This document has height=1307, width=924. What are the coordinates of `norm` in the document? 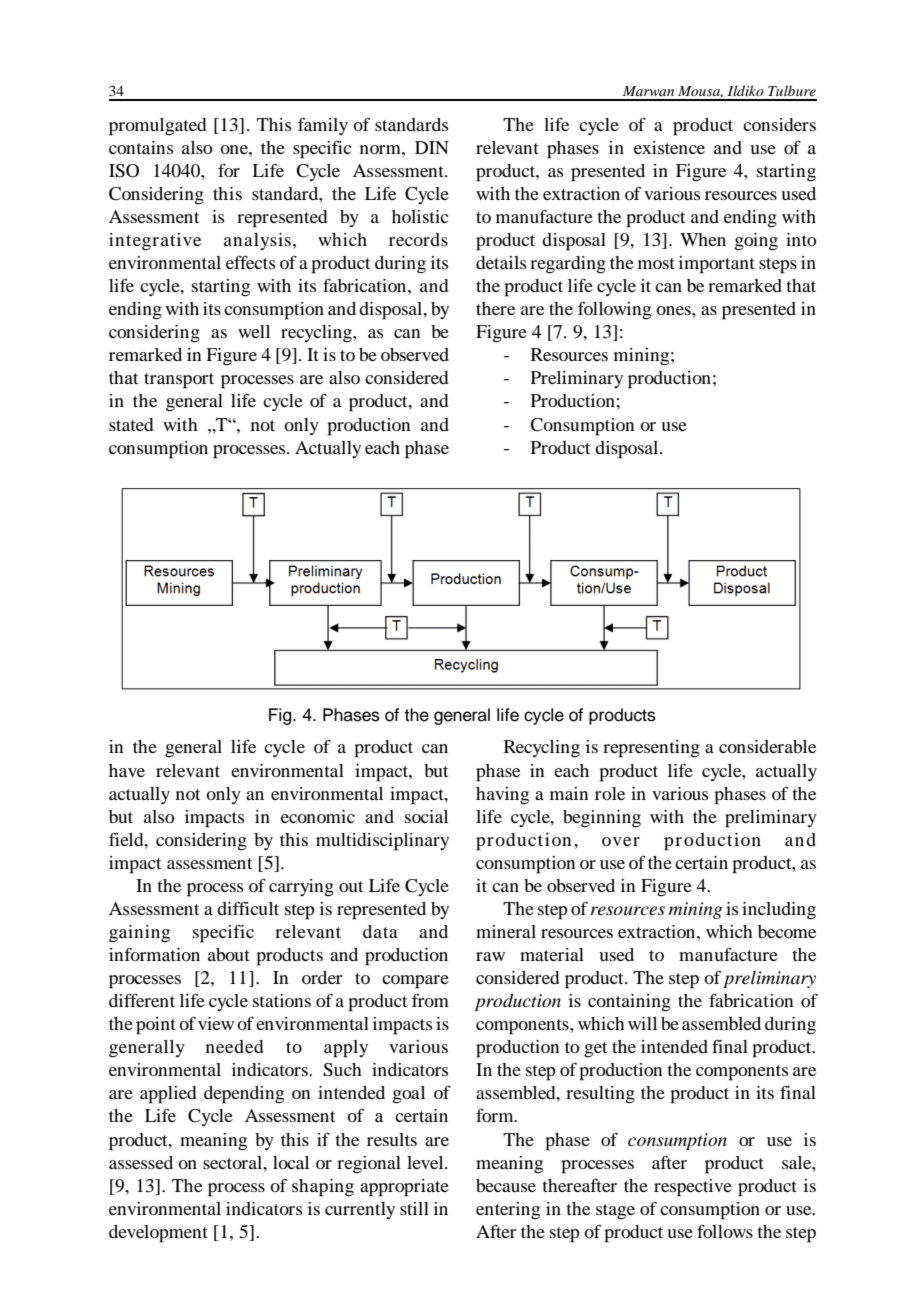 It's located at (381, 149).
